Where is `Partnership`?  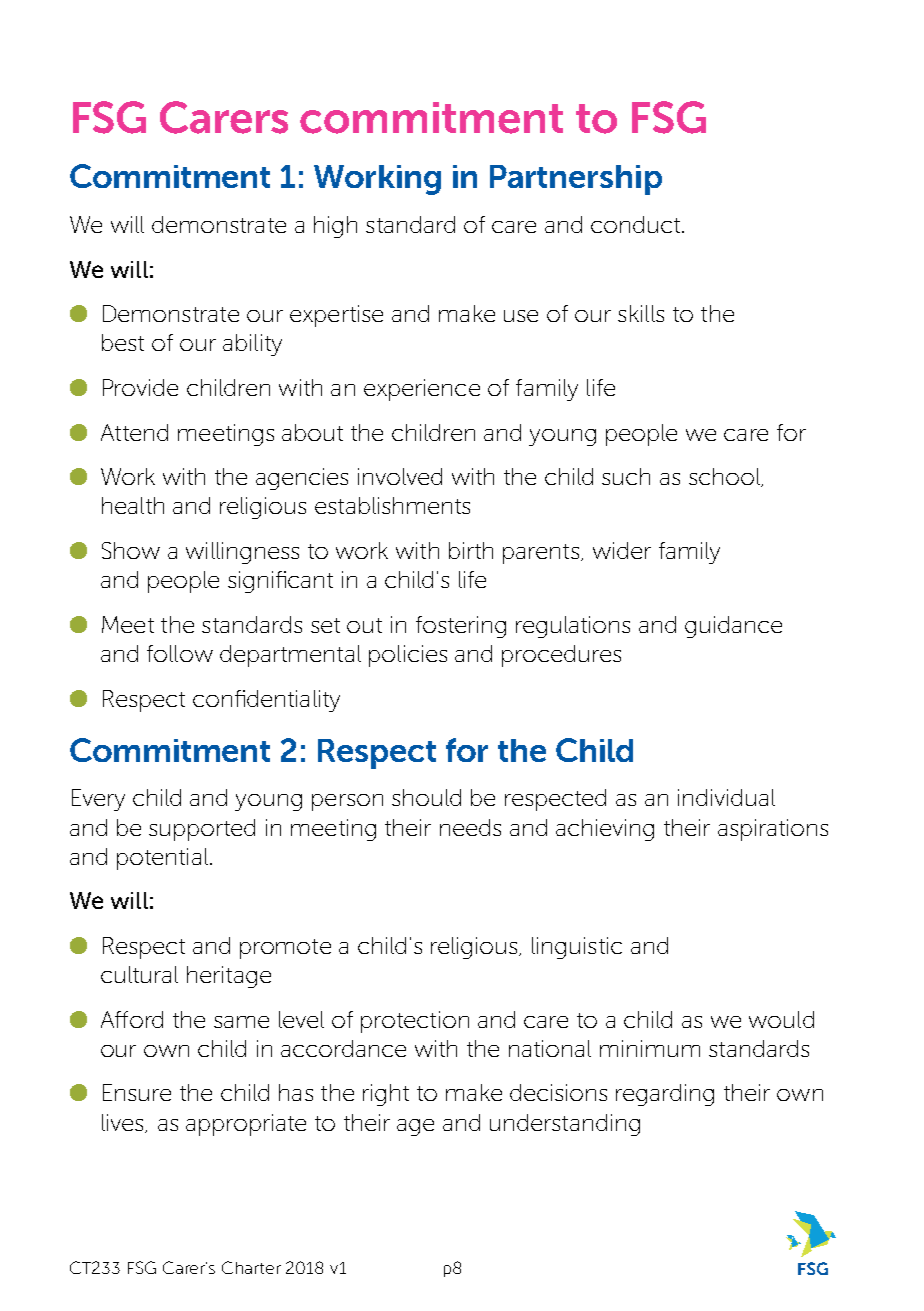 Partnership is located at coordinates (576, 180).
